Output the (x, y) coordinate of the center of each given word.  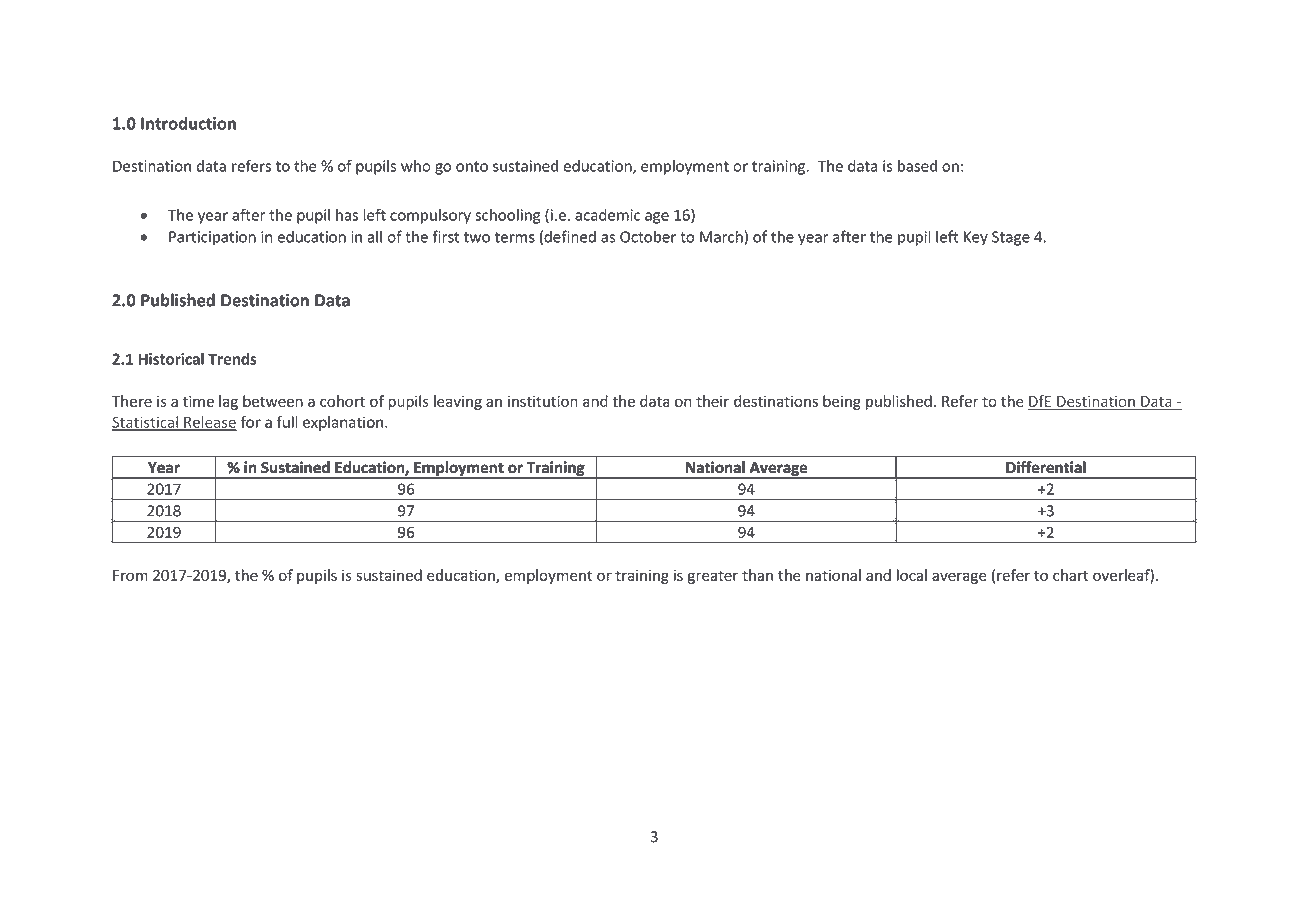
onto (472, 166)
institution (543, 401)
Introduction (188, 123)
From (130, 575)
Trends (232, 359)
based (917, 166)
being (842, 402)
